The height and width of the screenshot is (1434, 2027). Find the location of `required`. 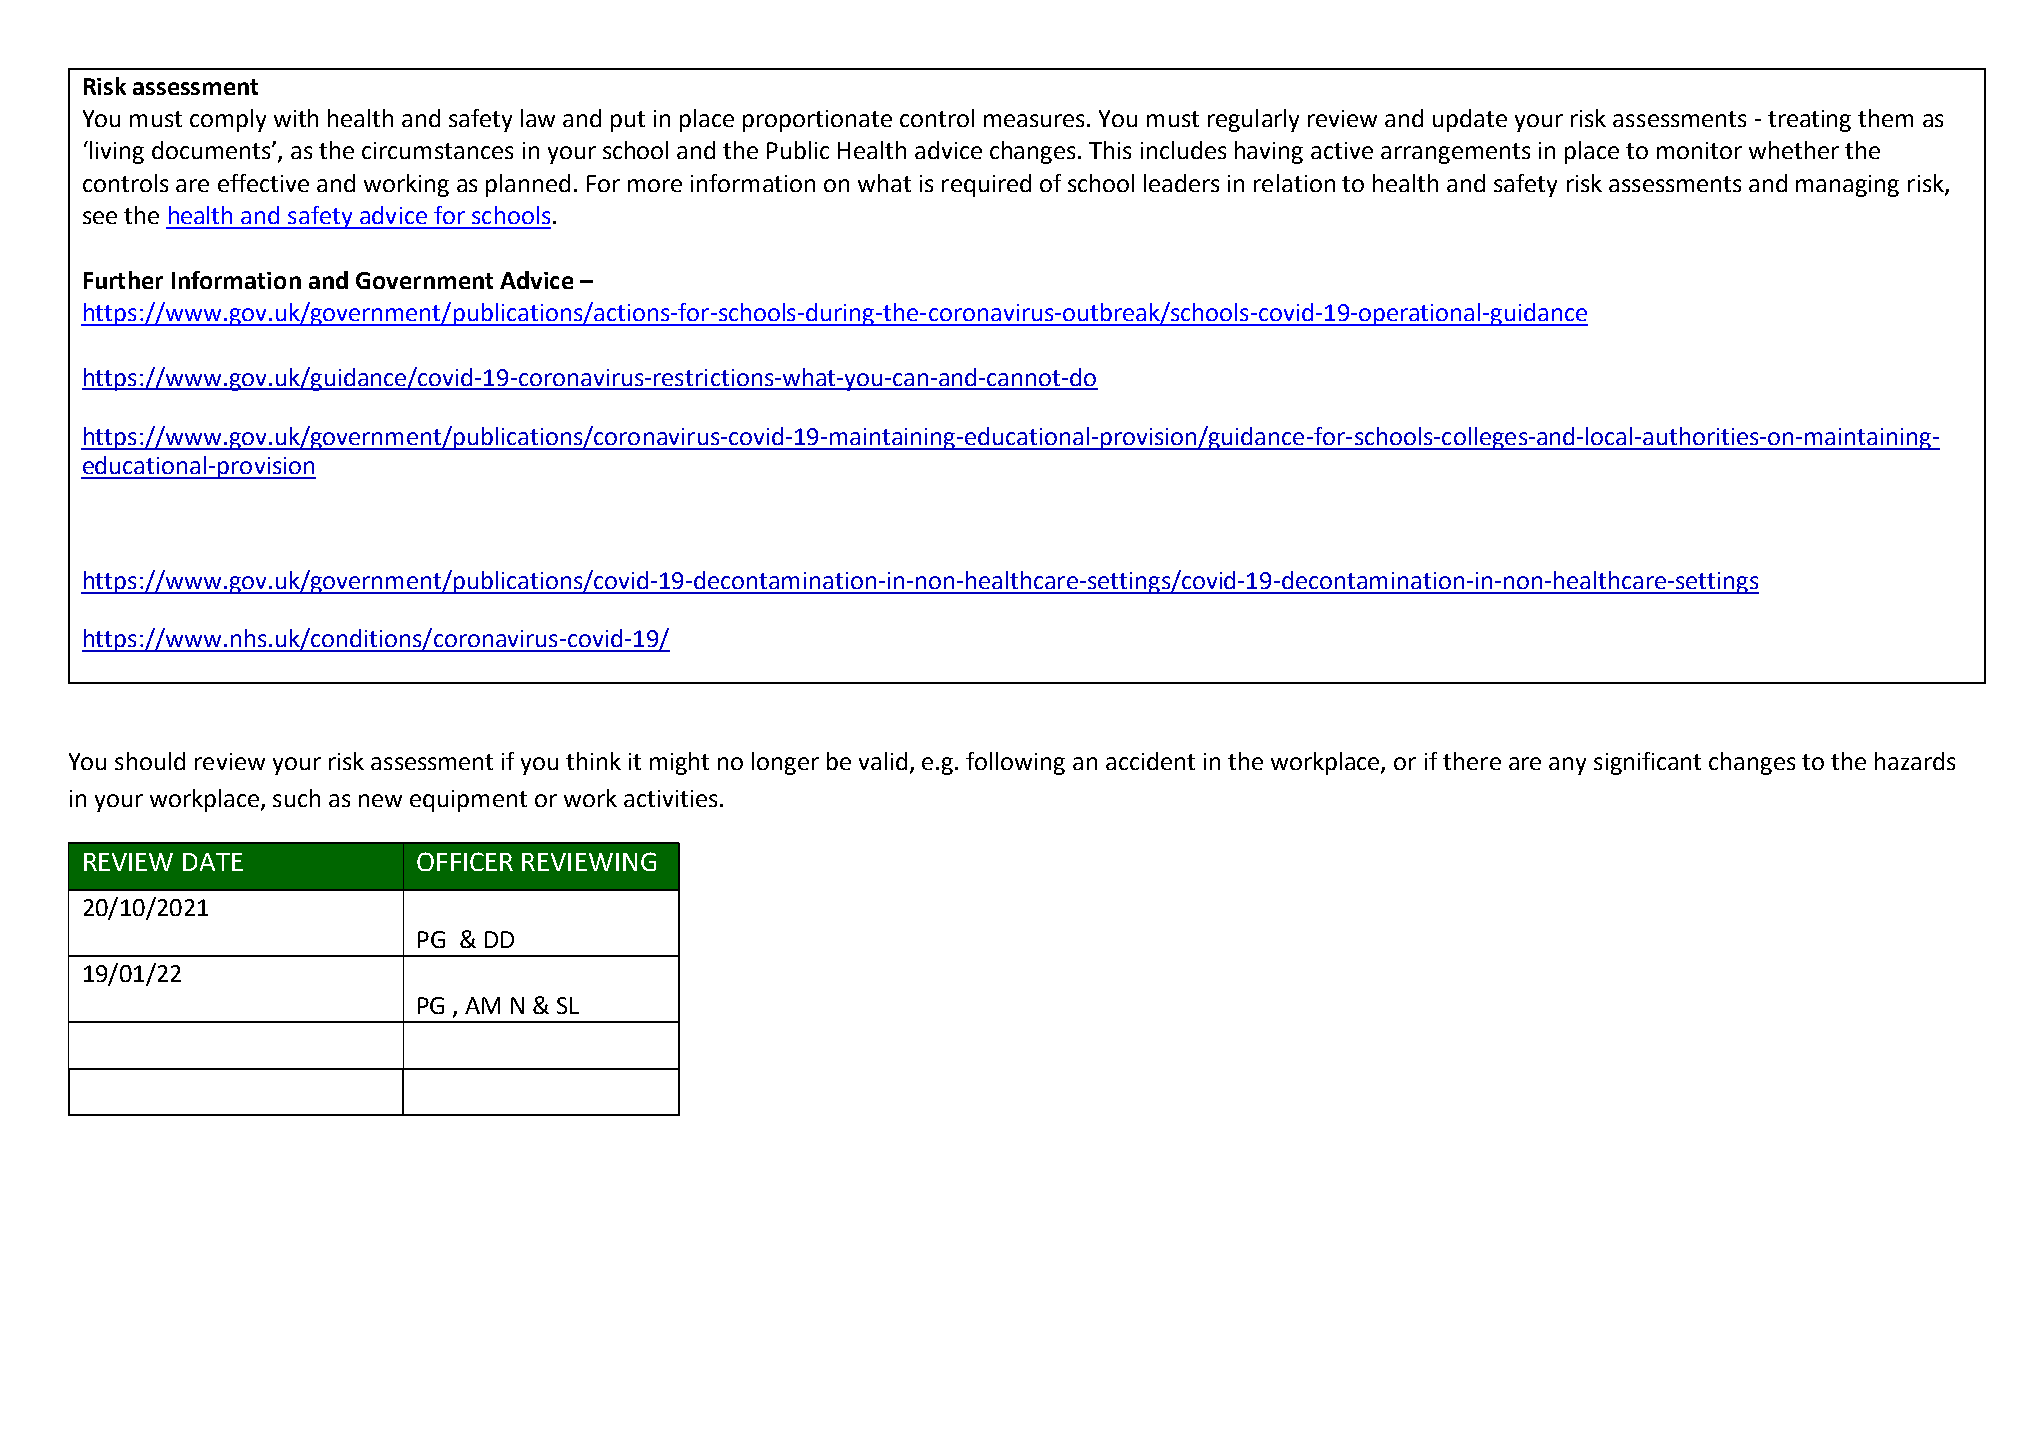

required is located at coordinates (986, 185).
